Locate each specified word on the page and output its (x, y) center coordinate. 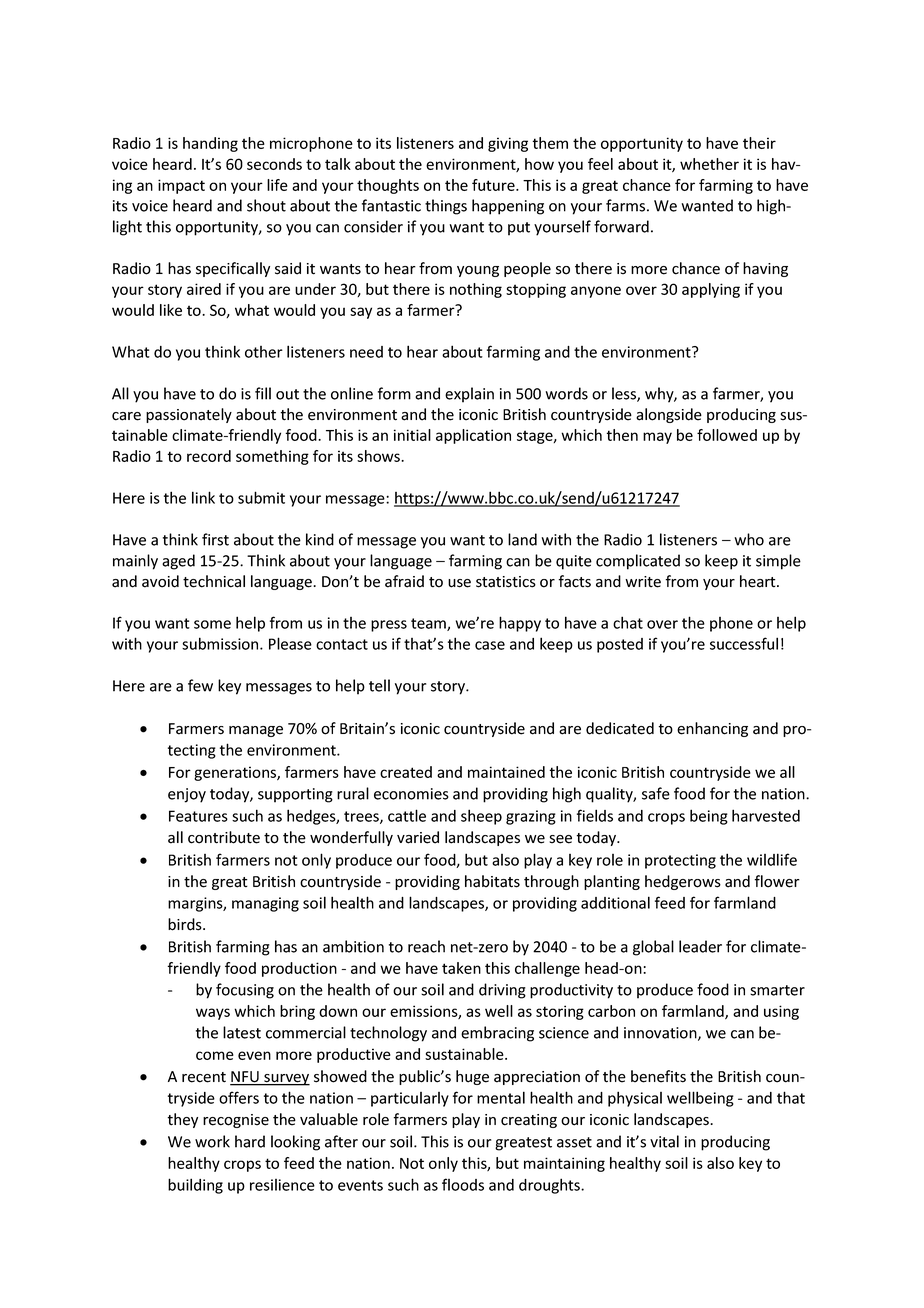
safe (656, 793)
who (749, 539)
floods (463, 1184)
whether (709, 164)
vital (664, 1141)
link (203, 497)
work (212, 1141)
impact (181, 186)
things (446, 207)
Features (198, 816)
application (473, 436)
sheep (481, 817)
